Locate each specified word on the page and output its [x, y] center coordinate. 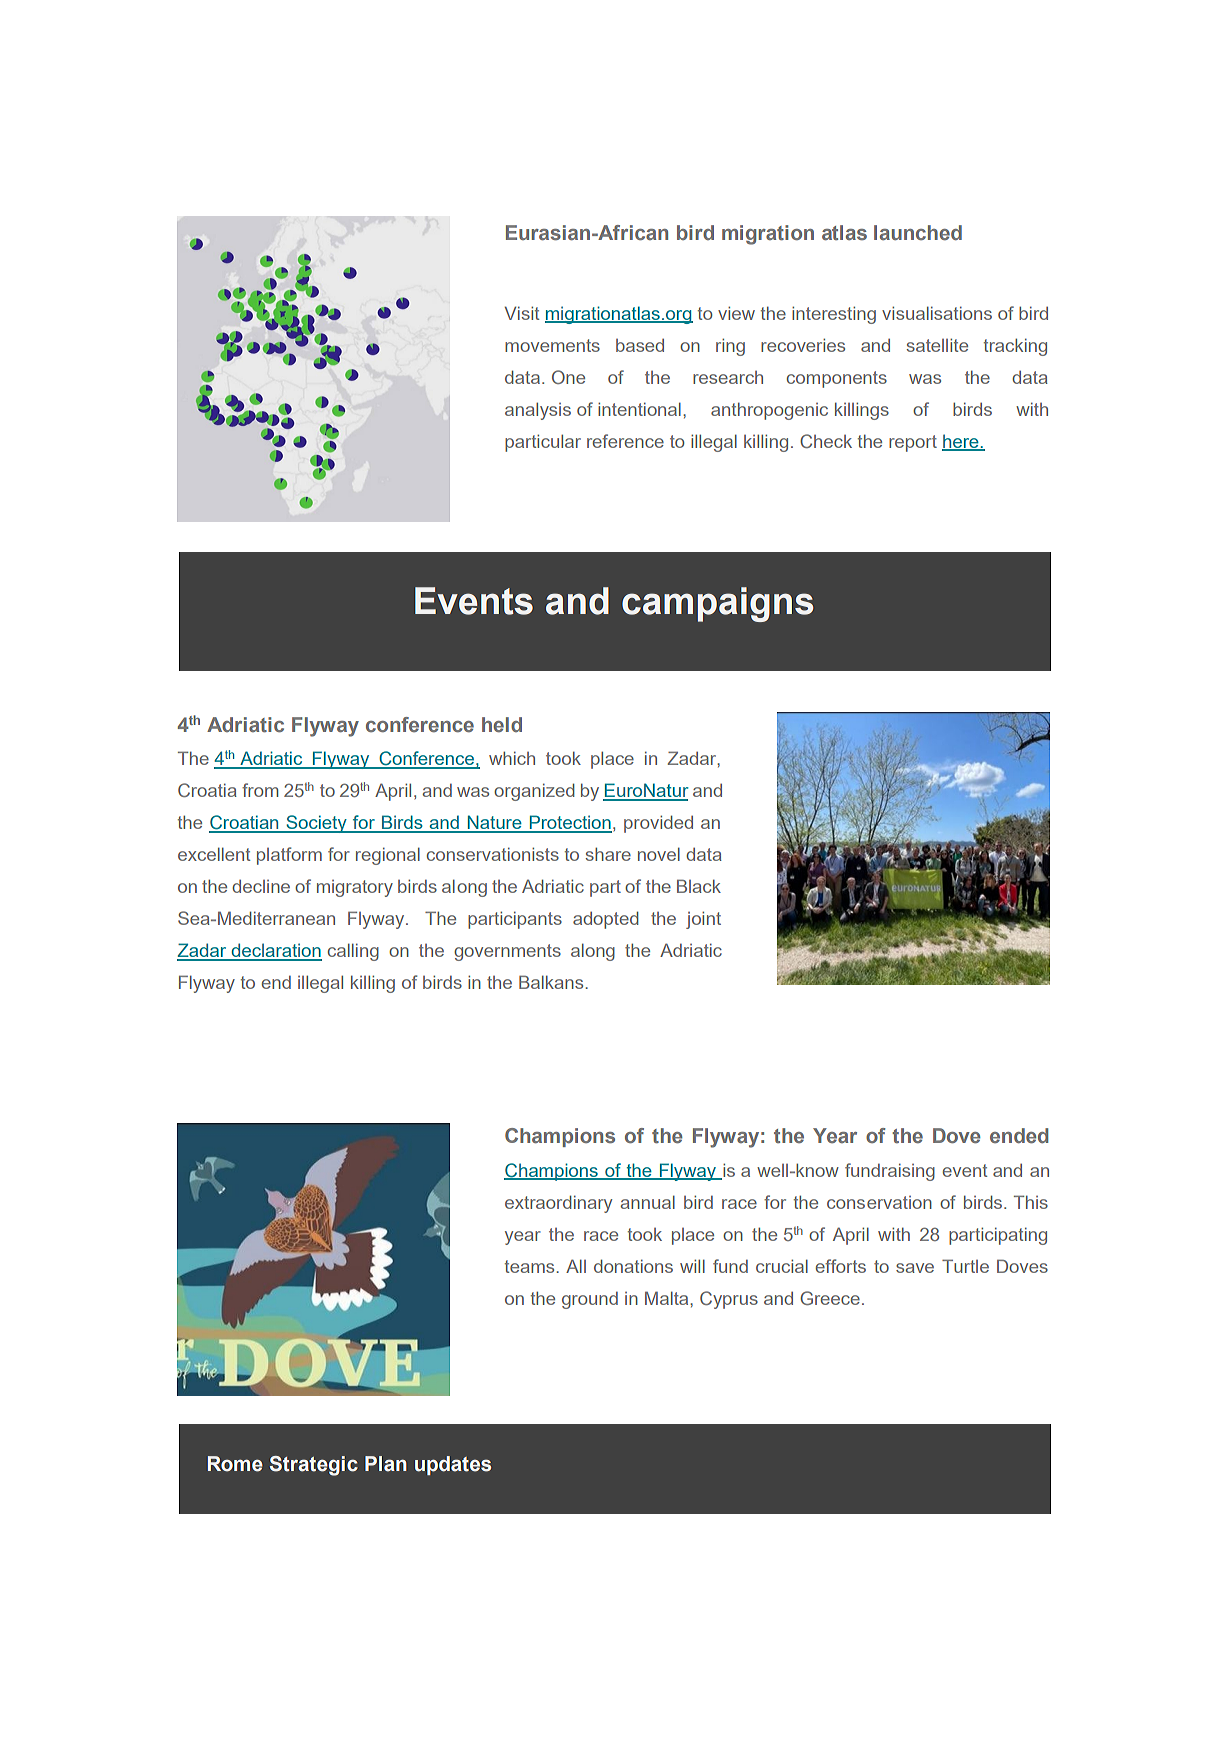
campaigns [717, 604]
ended [1019, 1135]
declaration [275, 951]
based [640, 345]
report [913, 443]
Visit [522, 313]
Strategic [314, 1466]
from [260, 790]
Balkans [552, 982]
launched [918, 232]
